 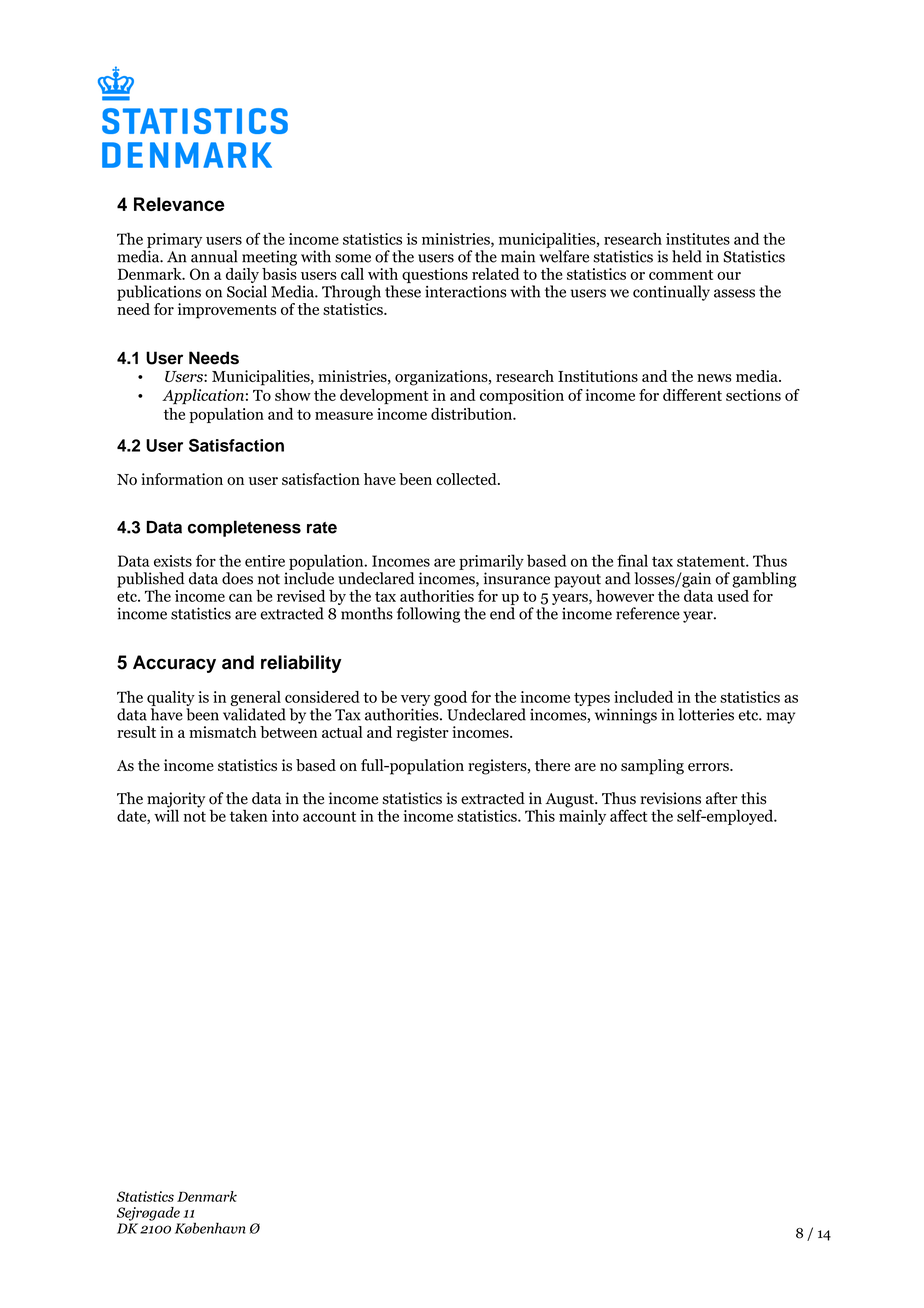 I want to click on questions, so click(x=435, y=275).
